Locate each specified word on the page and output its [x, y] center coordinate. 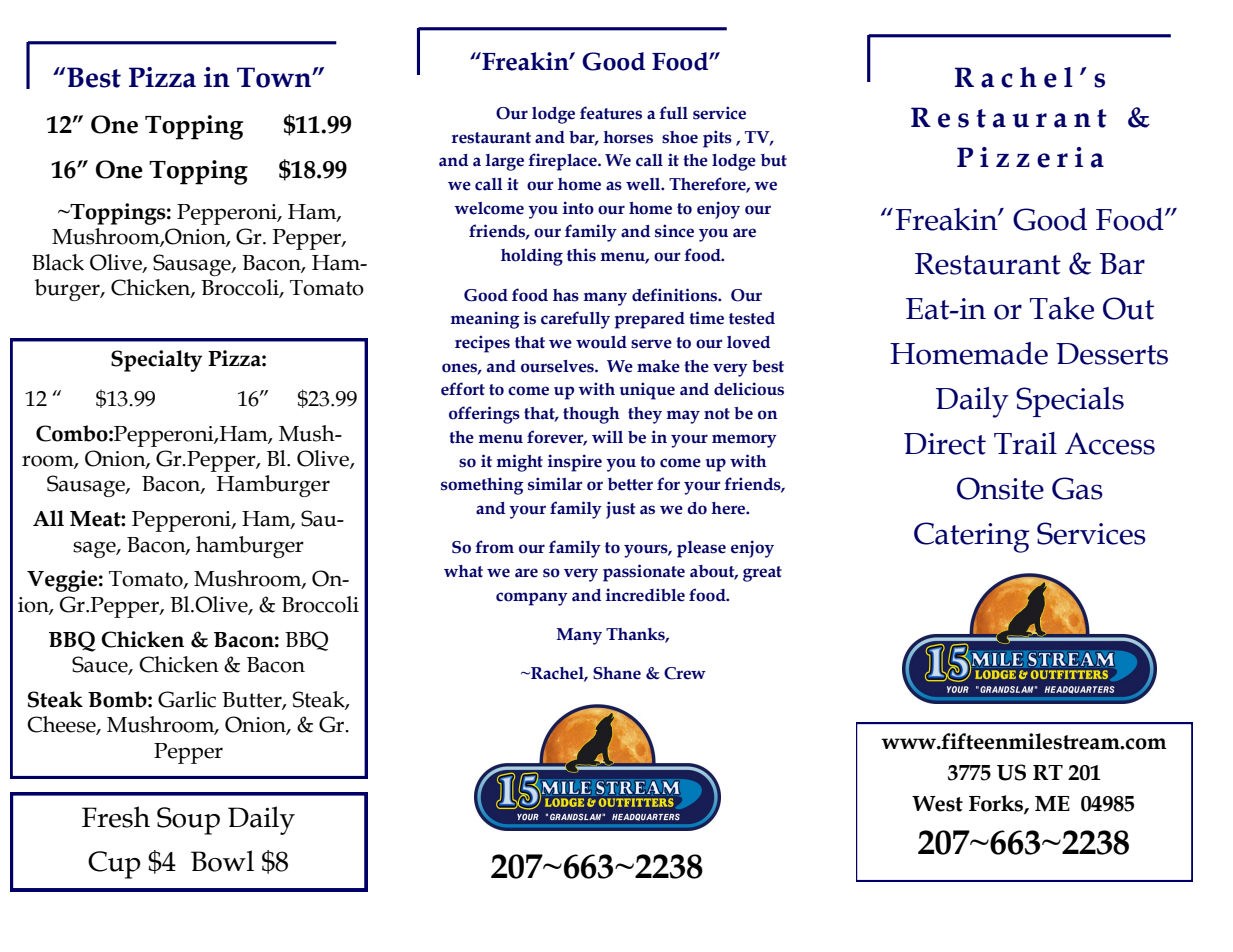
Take [1062, 308]
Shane [617, 673]
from [494, 547]
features [611, 113]
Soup [188, 821]
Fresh [116, 817]
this [581, 255]
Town [275, 77]
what [463, 571]
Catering [972, 537]
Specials [1070, 402]
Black [58, 262]
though [591, 415]
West [937, 804]
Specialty [157, 361]
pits [717, 139]
